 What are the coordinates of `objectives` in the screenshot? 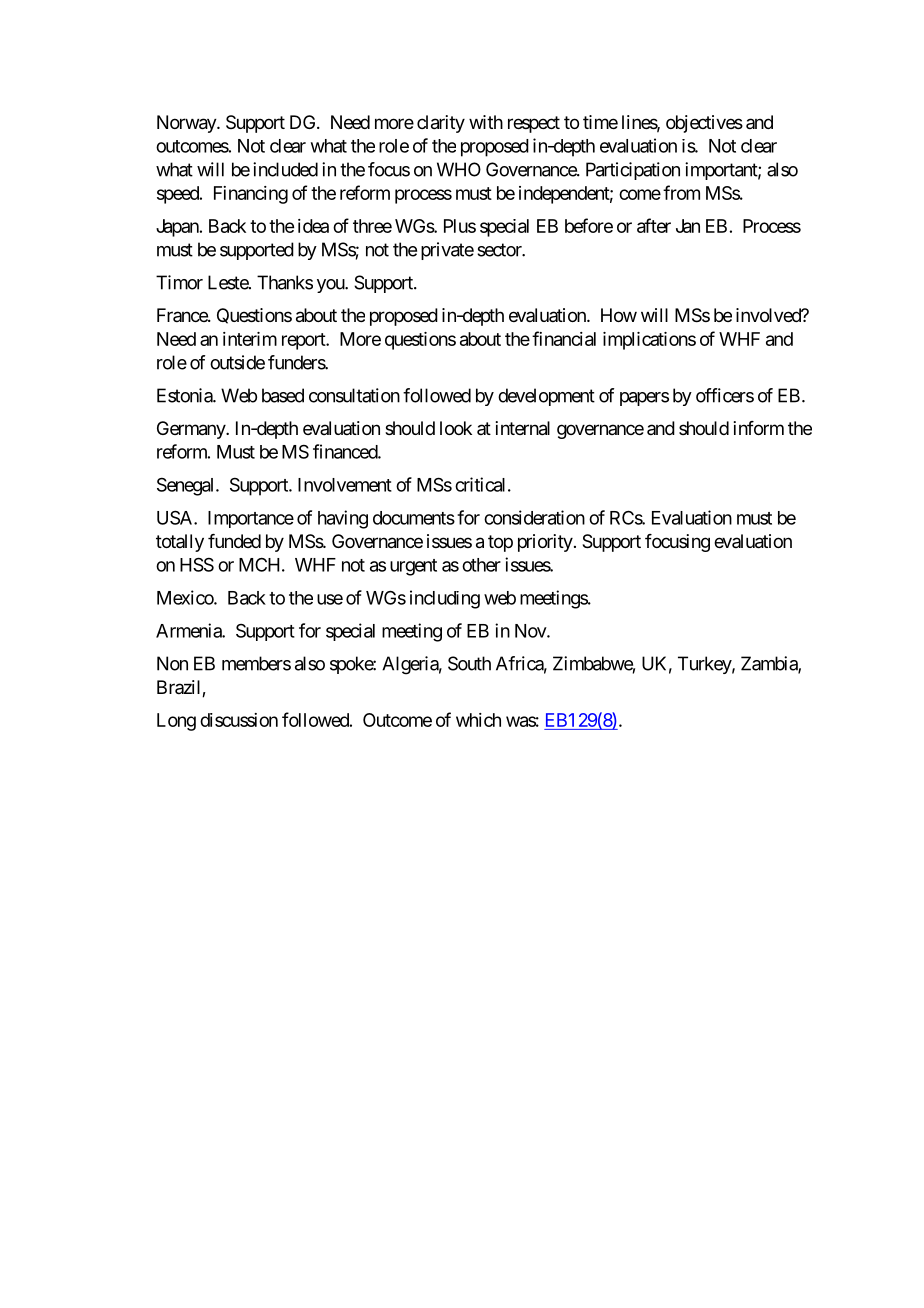 It's located at (704, 124).
